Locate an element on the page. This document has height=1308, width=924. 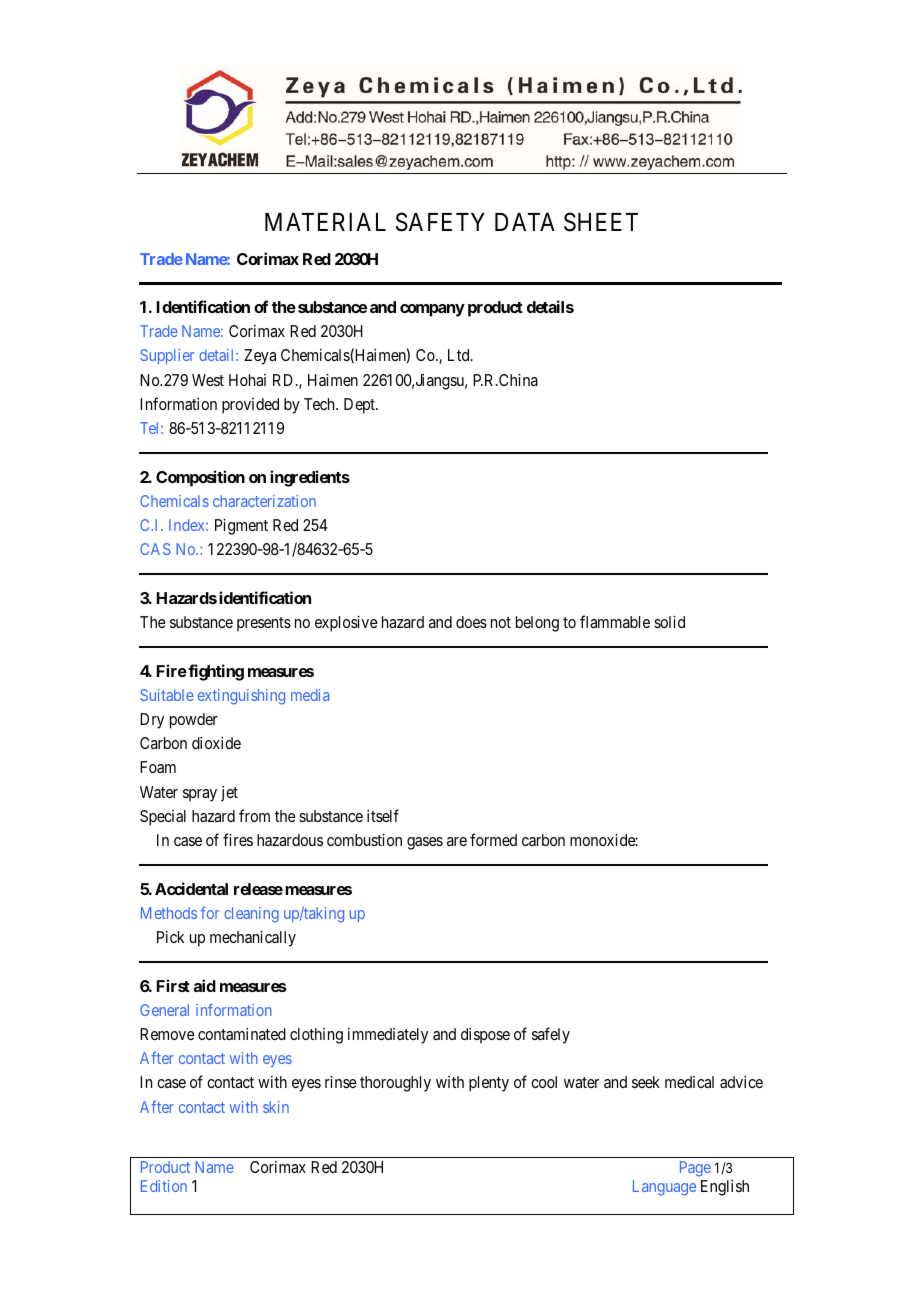
MATERIAL is located at coordinates (325, 222).
